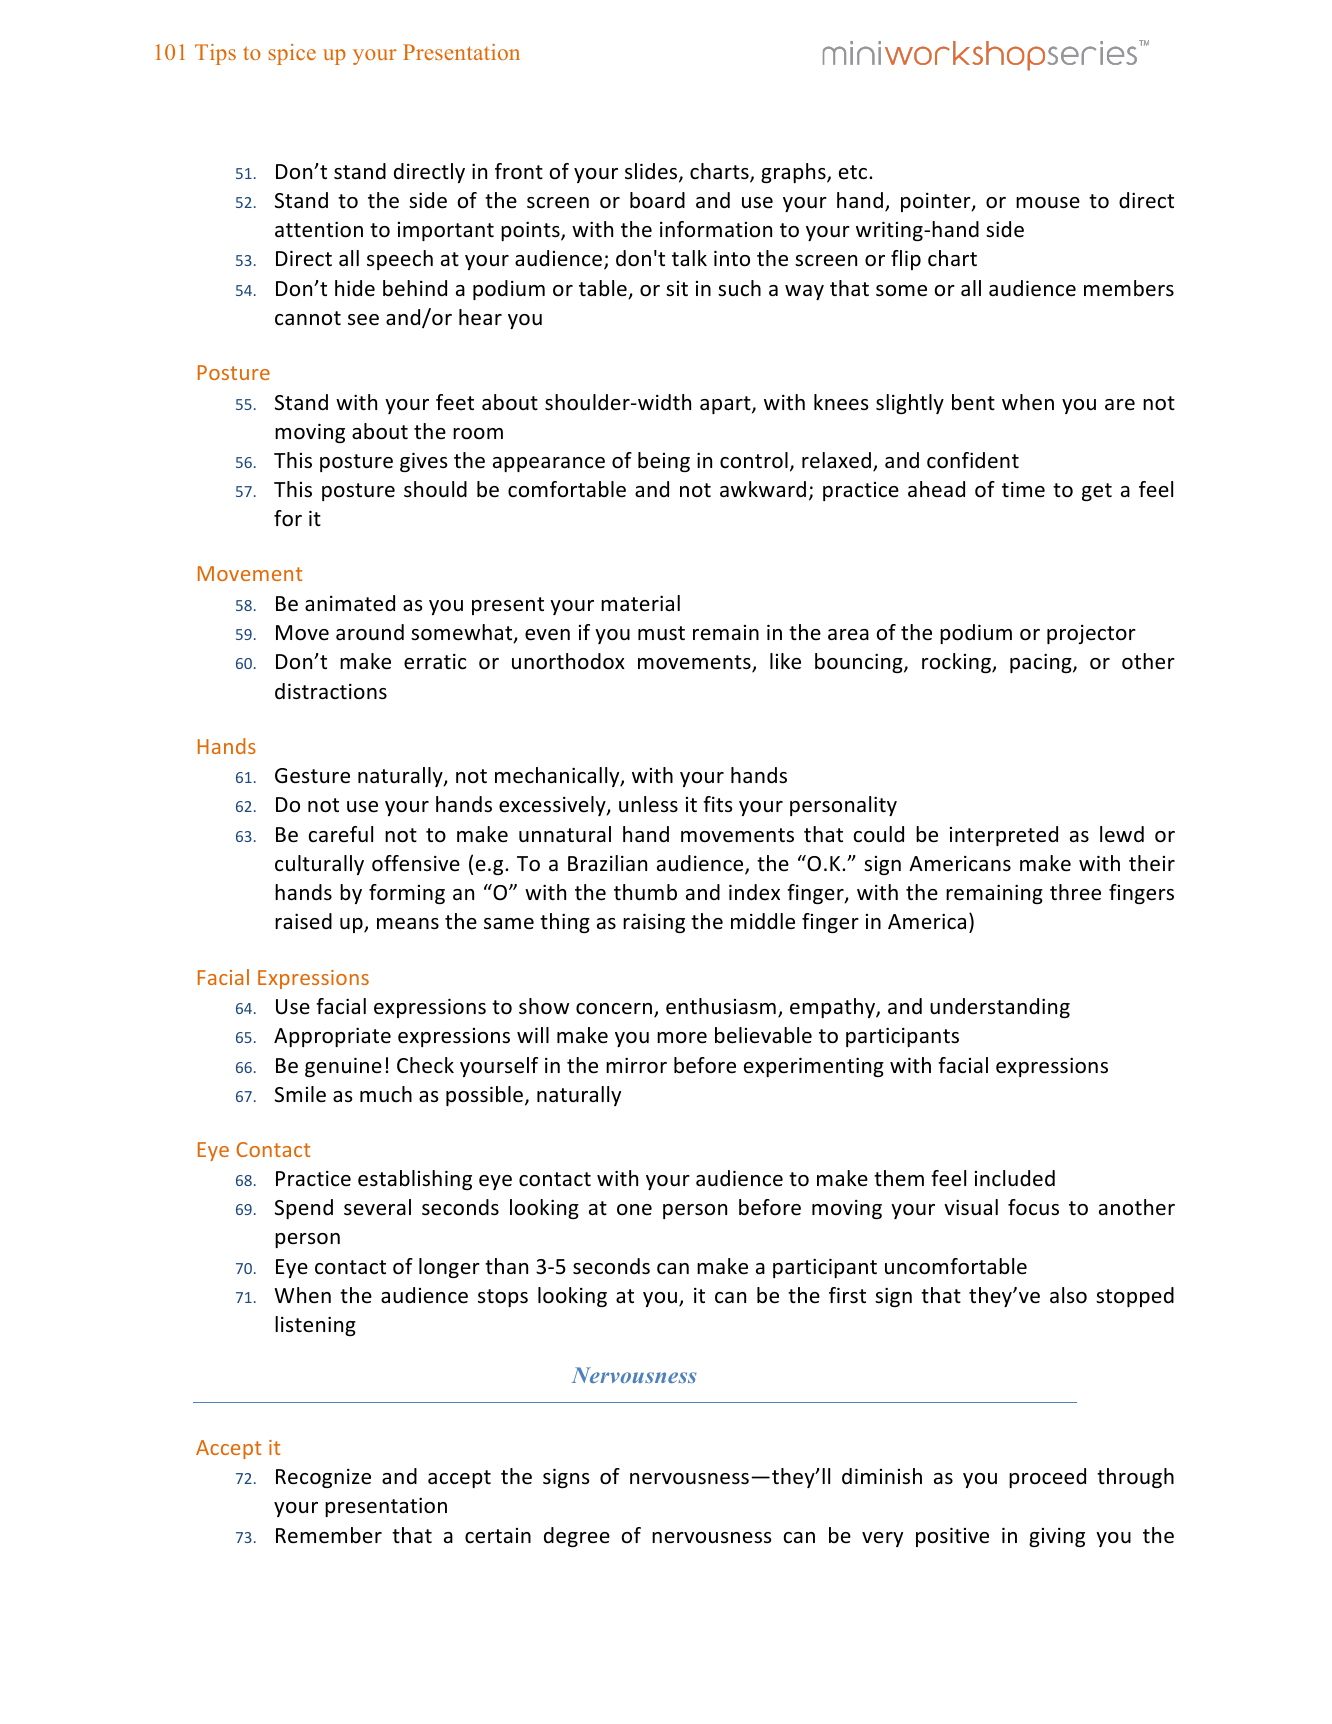 The image size is (1332, 1724). Describe the element at coordinates (634, 1210) in the screenshot. I see `one` at that location.
